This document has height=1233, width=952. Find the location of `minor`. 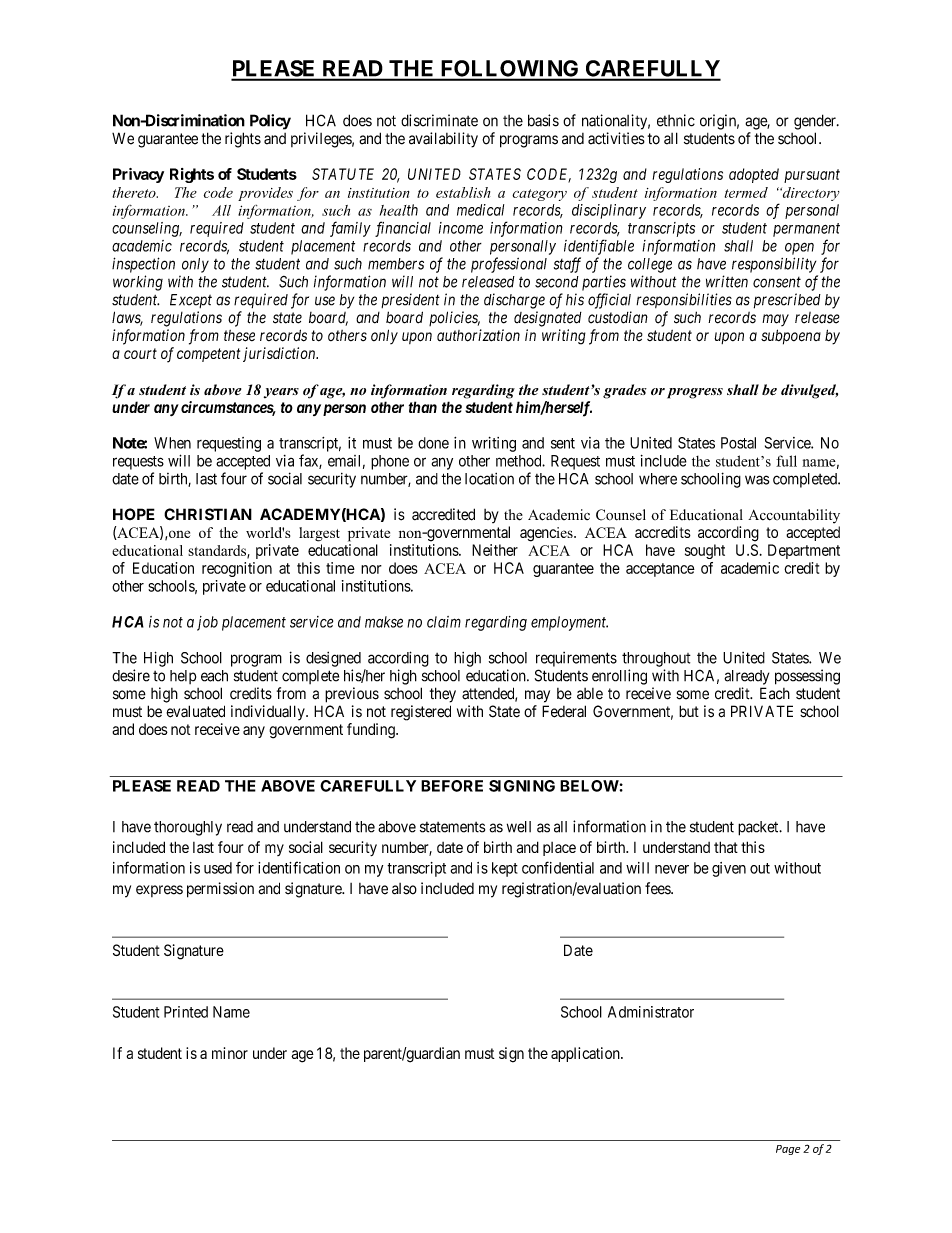

minor is located at coordinates (230, 1053).
